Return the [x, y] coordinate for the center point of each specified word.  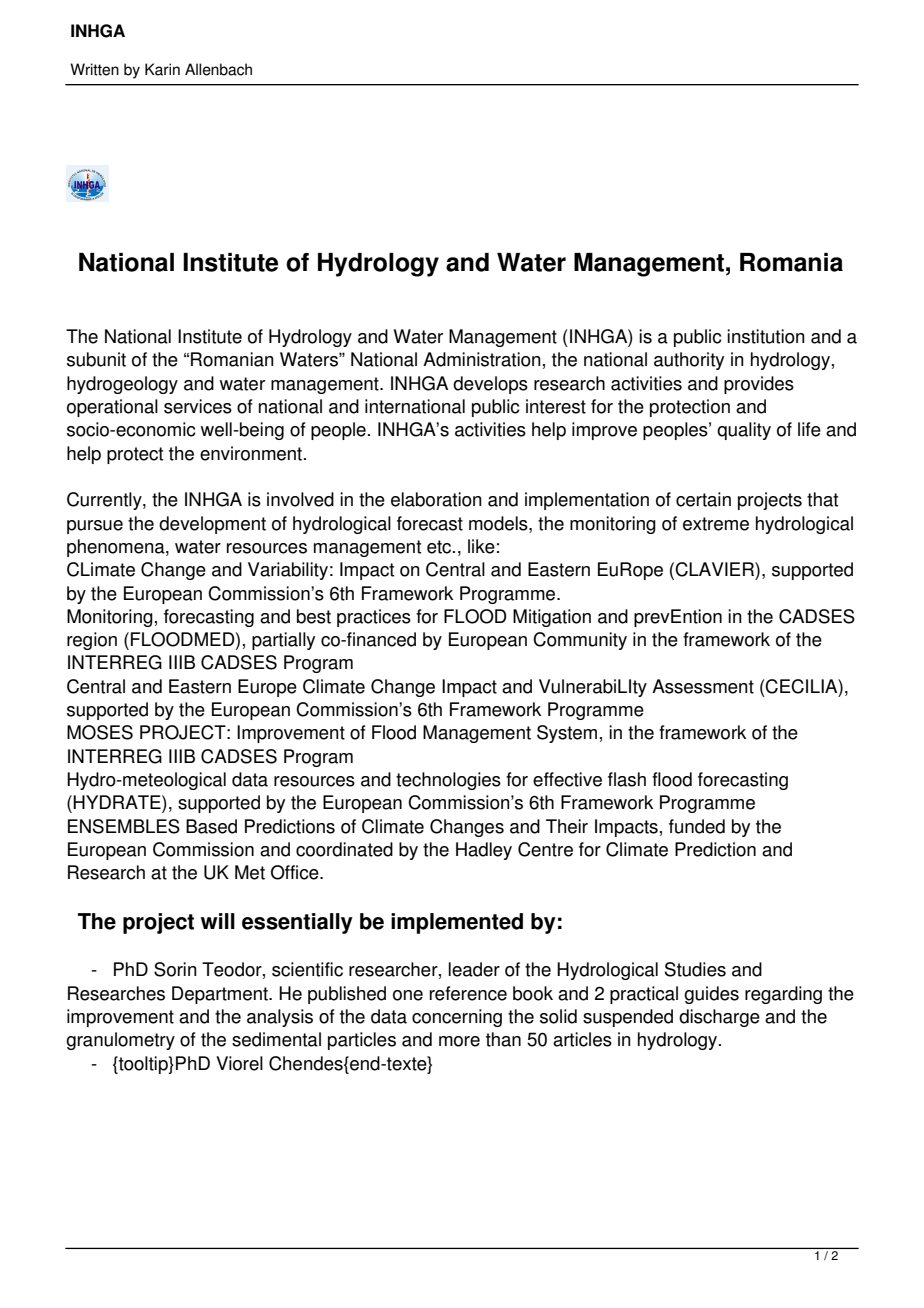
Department [221, 995]
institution [766, 336]
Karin [162, 69]
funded [697, 826]
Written [94, 69]
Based [211, 826]
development [212, 525]
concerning [457, 1018]
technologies [448, 781]
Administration [482, 359]
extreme [716, 524]
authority [689, 361]
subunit [96, 359]
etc [440, 547]
